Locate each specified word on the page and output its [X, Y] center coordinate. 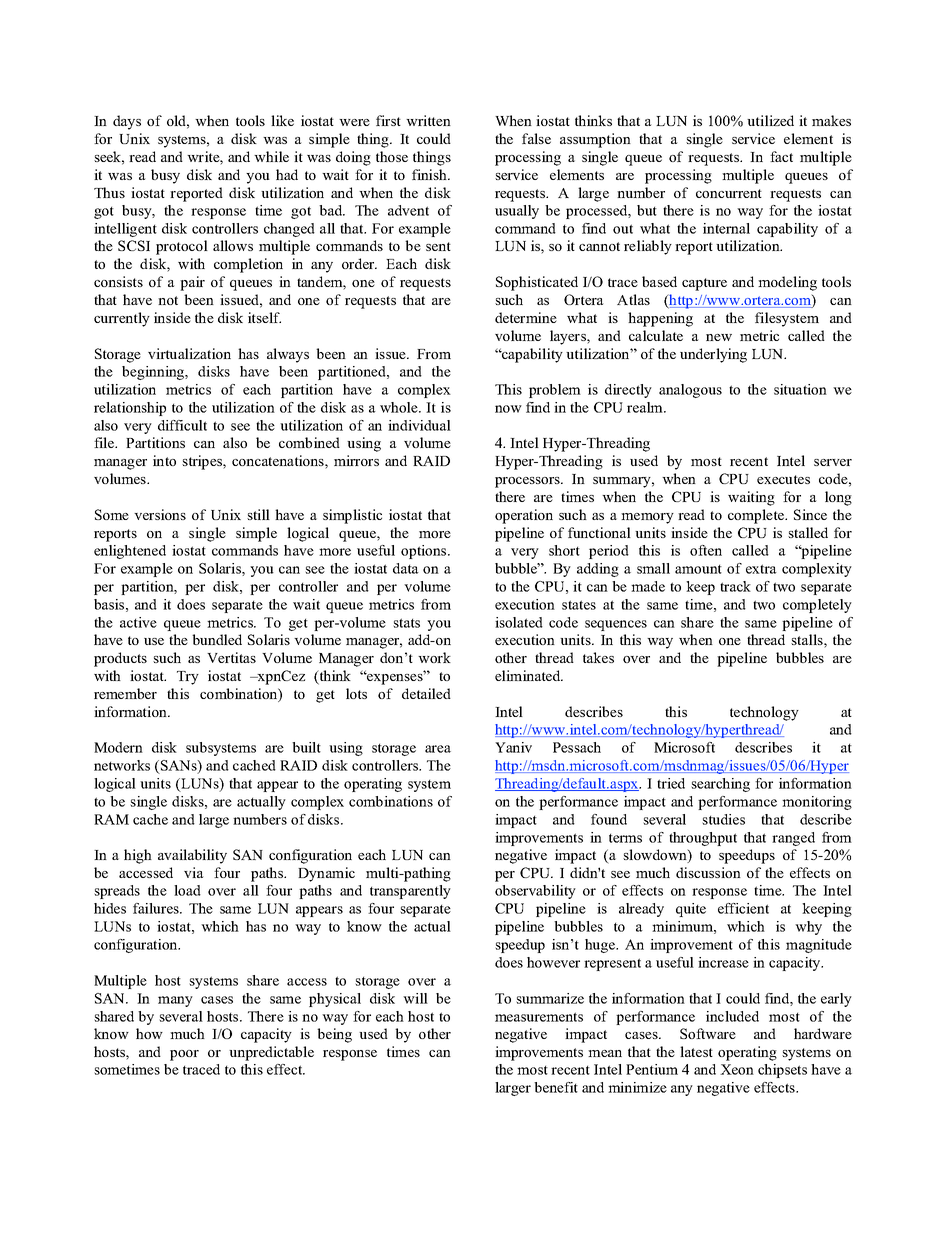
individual [419, 425]
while [271, 156]
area [438, 749]
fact [781, 156]
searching [720, 785]
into [164, 460]
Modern [118, 747]
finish [430, 174]
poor [184, 1055]
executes [783, 479]
